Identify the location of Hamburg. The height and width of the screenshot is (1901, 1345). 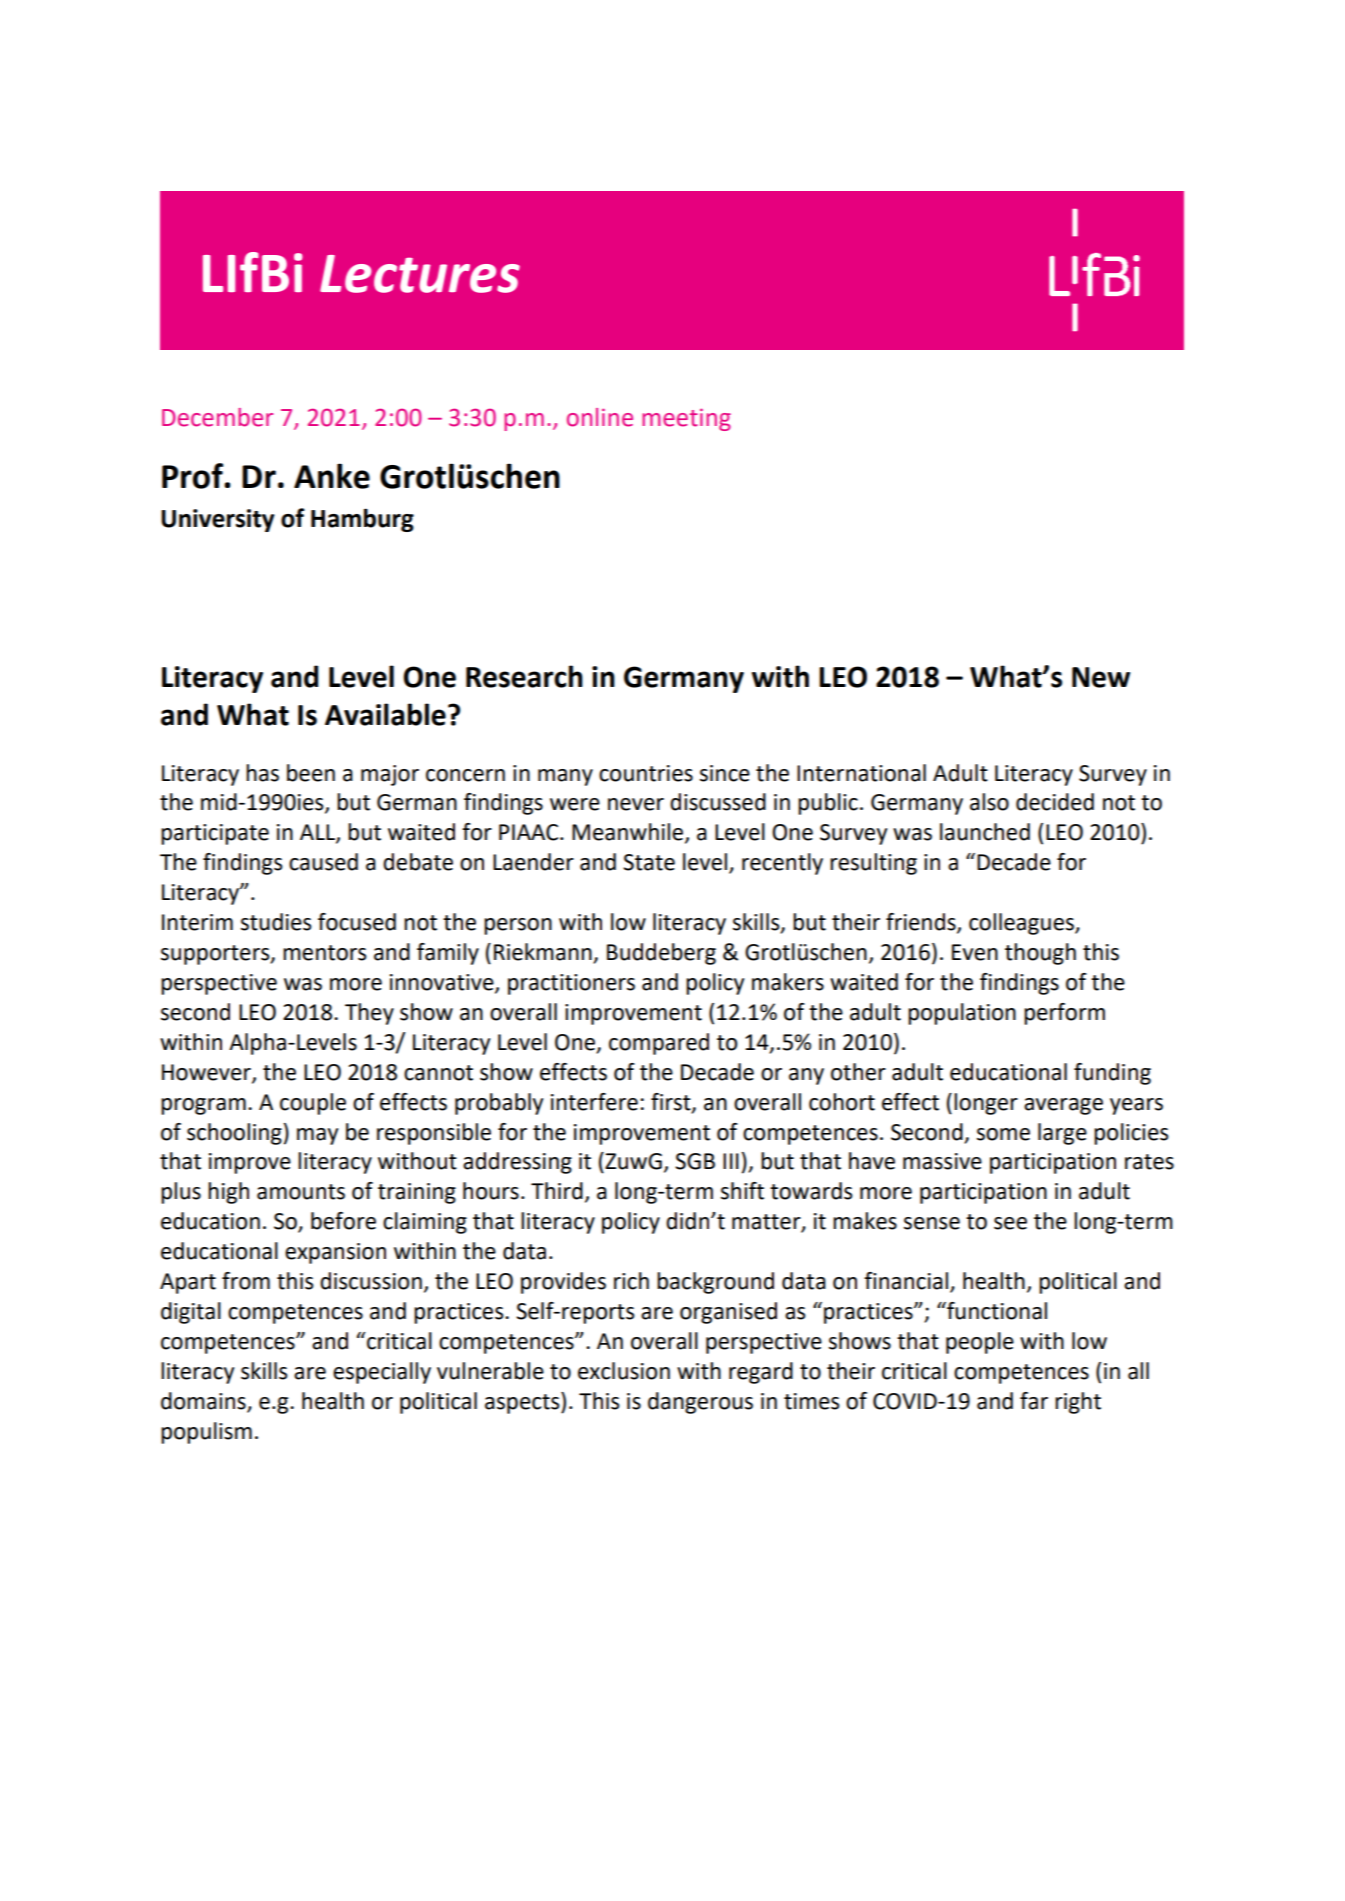
(362, 520).
